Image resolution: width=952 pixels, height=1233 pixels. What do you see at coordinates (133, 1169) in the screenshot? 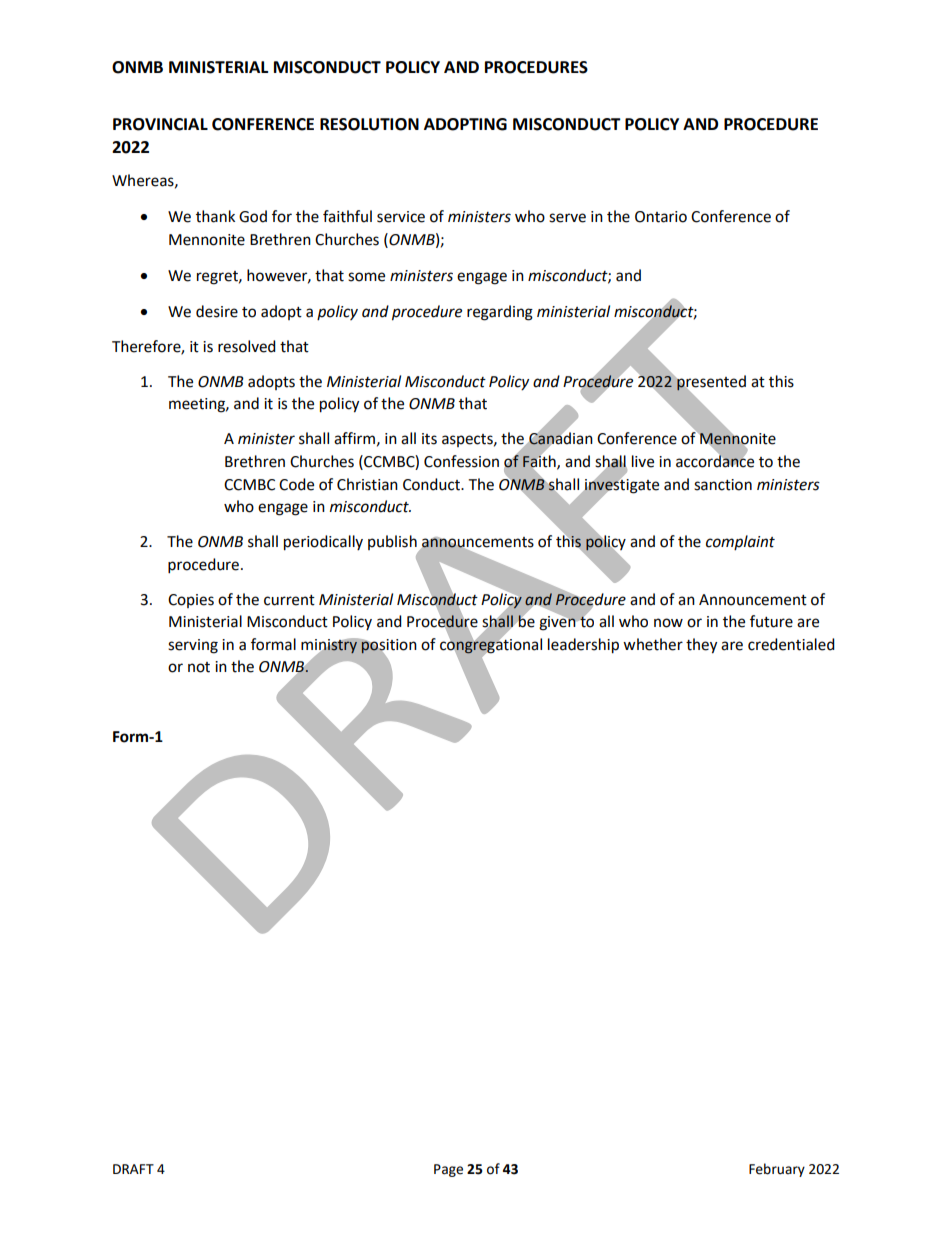
I see `DRAFT` at bounding box center [133, 1169].
